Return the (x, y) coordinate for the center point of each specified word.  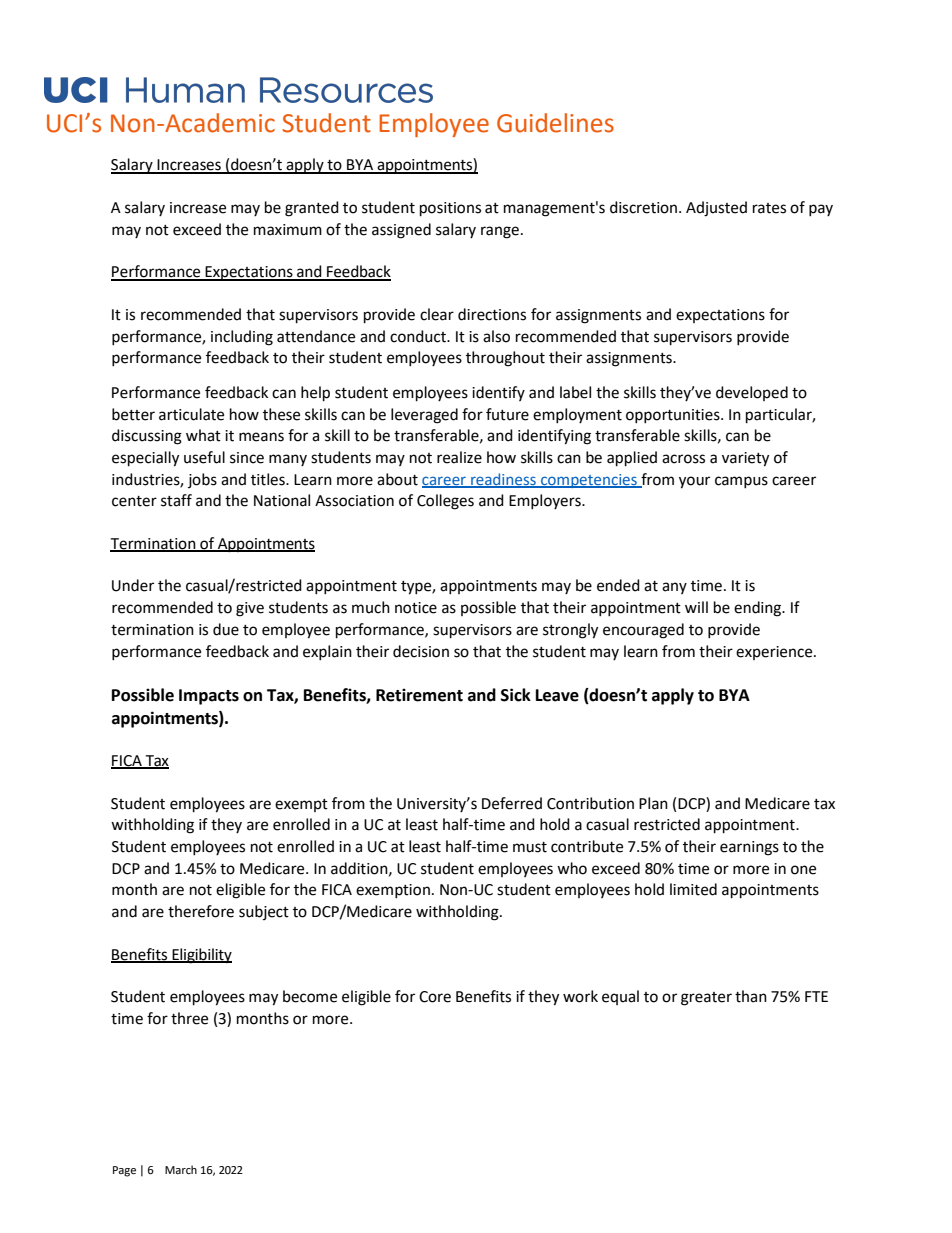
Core (435, 997)
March (181, 1169)
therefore (201, 911)
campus (741, 482)
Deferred (512, 803)
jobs (202, 480)
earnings (749, 848)
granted (312, 209)
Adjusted (716, 209)
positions (450, 209)
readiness (503, 480)
